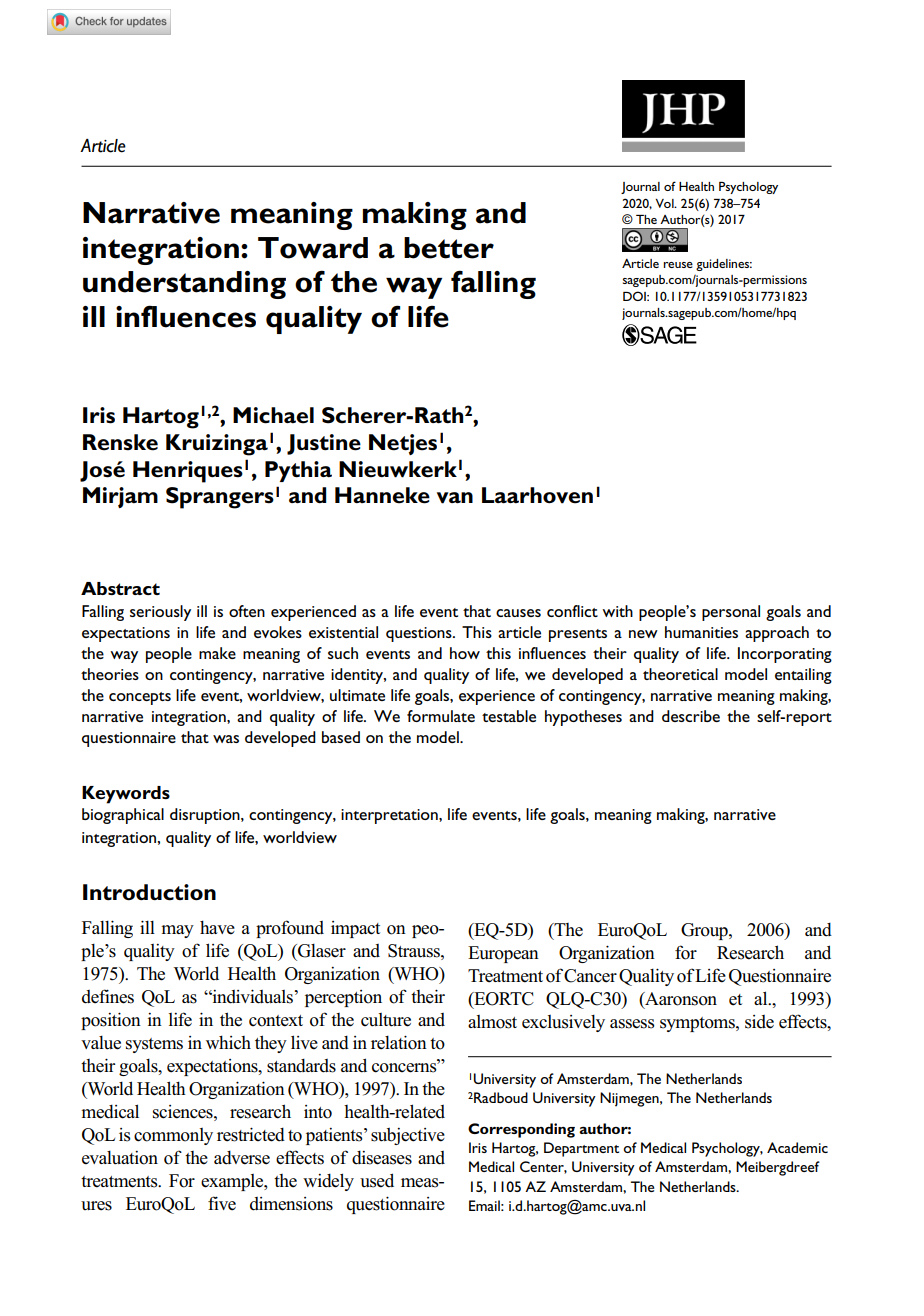 This screenshot has width=924, height=1316. Describe the element at coordinates (173, 1136) in the screenshot. I see `commonly` at that location.
